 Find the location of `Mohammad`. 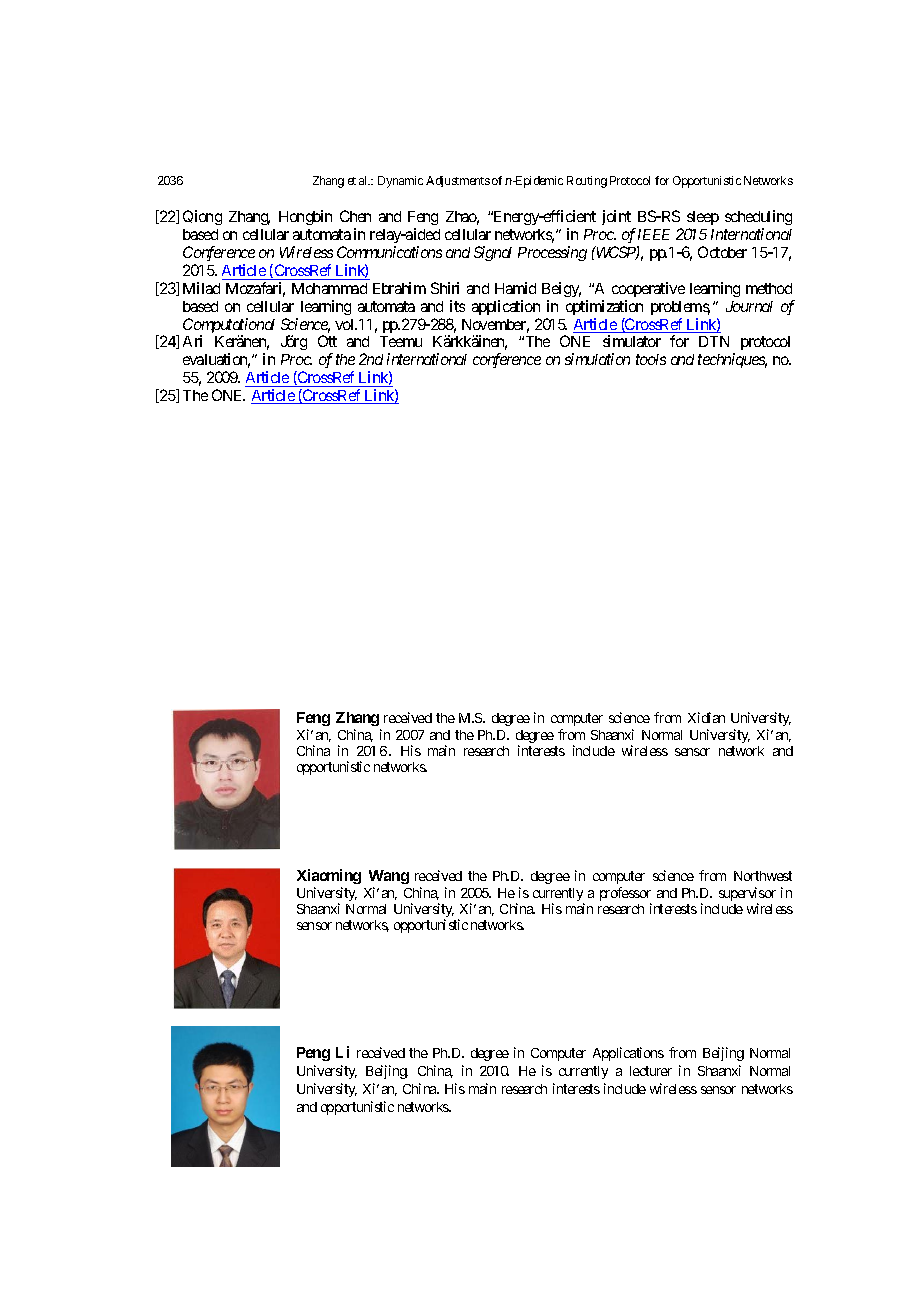

Mohammad is located at coordinates (329, 288).
